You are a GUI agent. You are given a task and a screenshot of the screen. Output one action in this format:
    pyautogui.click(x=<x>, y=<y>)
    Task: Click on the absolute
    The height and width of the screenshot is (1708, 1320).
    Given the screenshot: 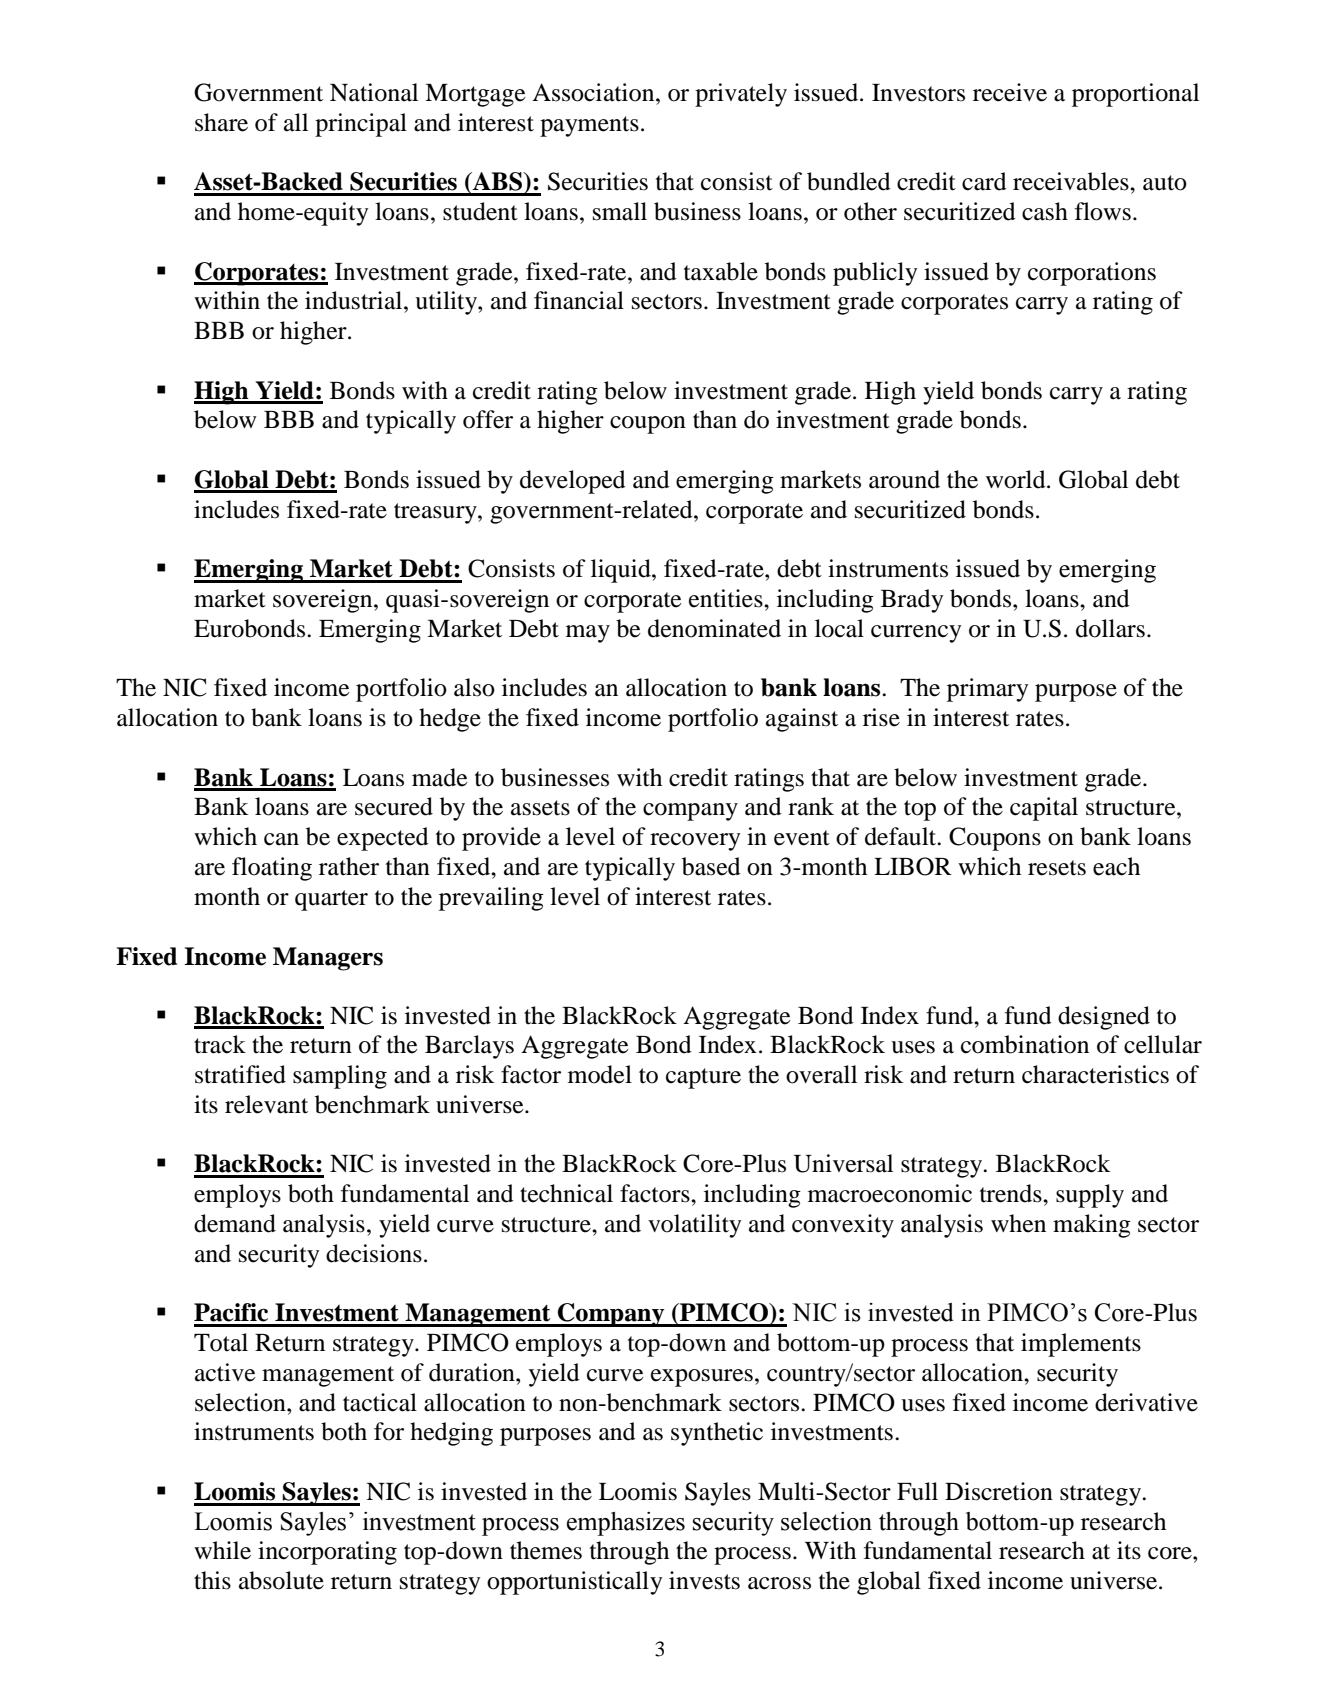 What is the action you would take?
    pyautogui.click(x=281, y=1580)
